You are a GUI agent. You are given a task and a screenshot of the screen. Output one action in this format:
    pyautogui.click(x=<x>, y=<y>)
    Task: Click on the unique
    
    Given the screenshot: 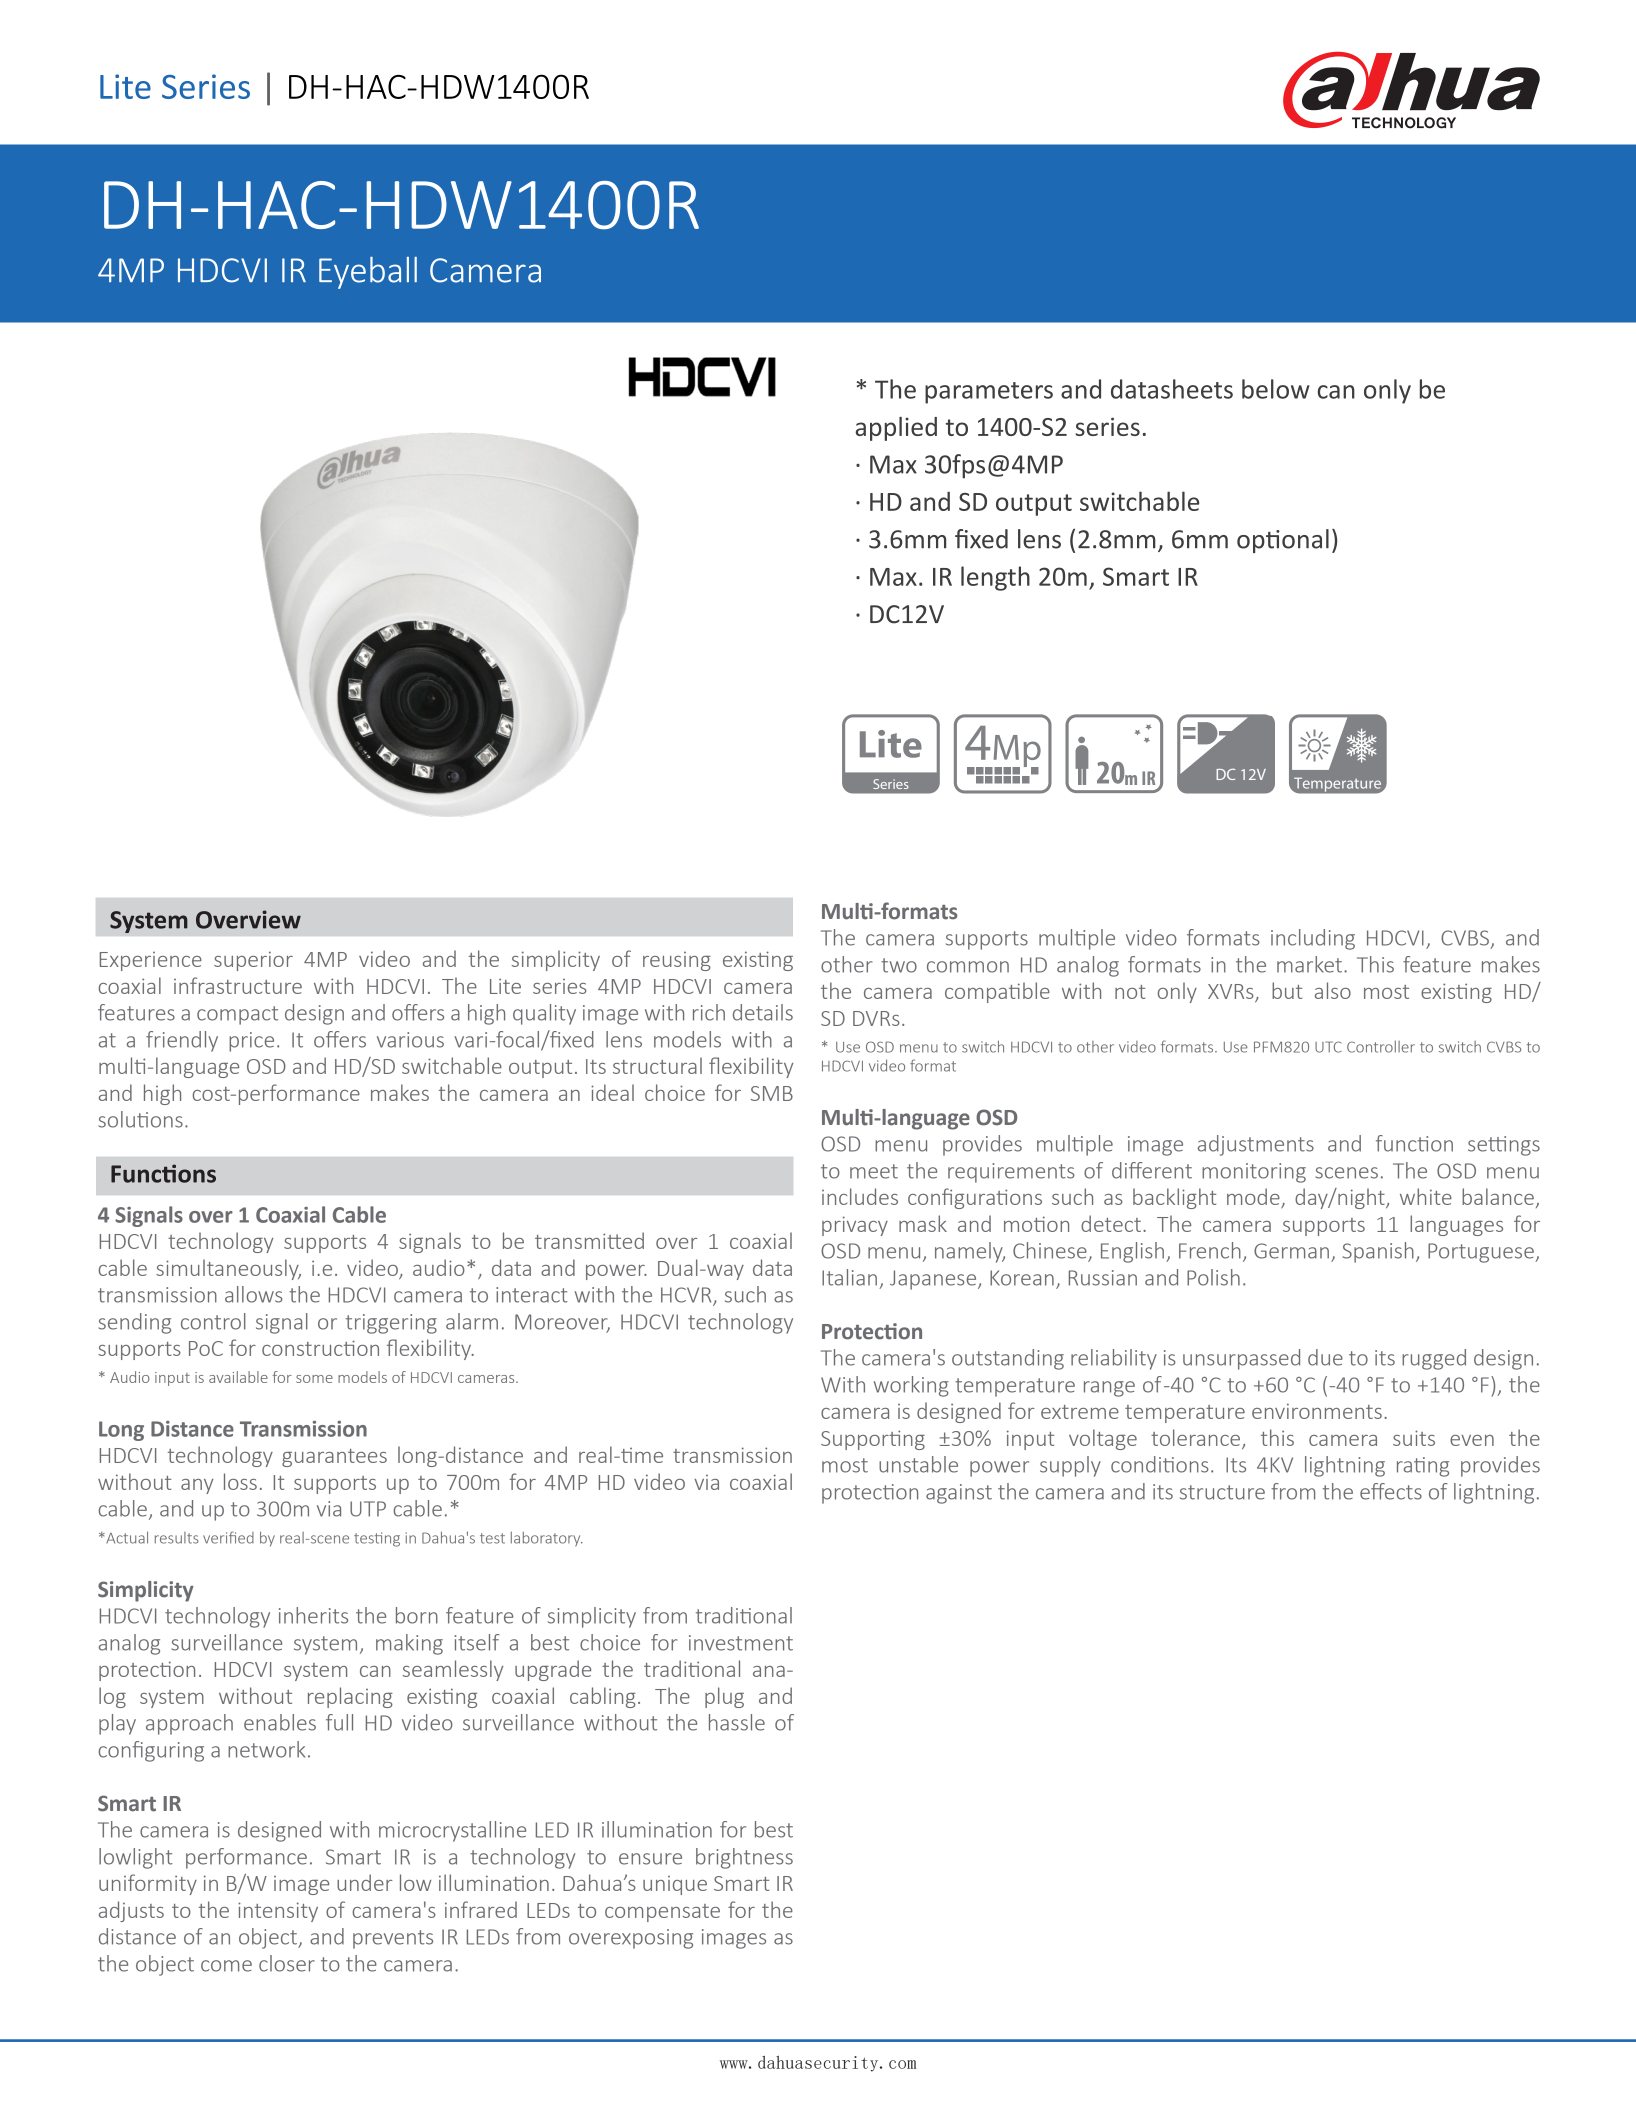 What is the action you would take?
    pyautogui.click(x=675, y=1885)
